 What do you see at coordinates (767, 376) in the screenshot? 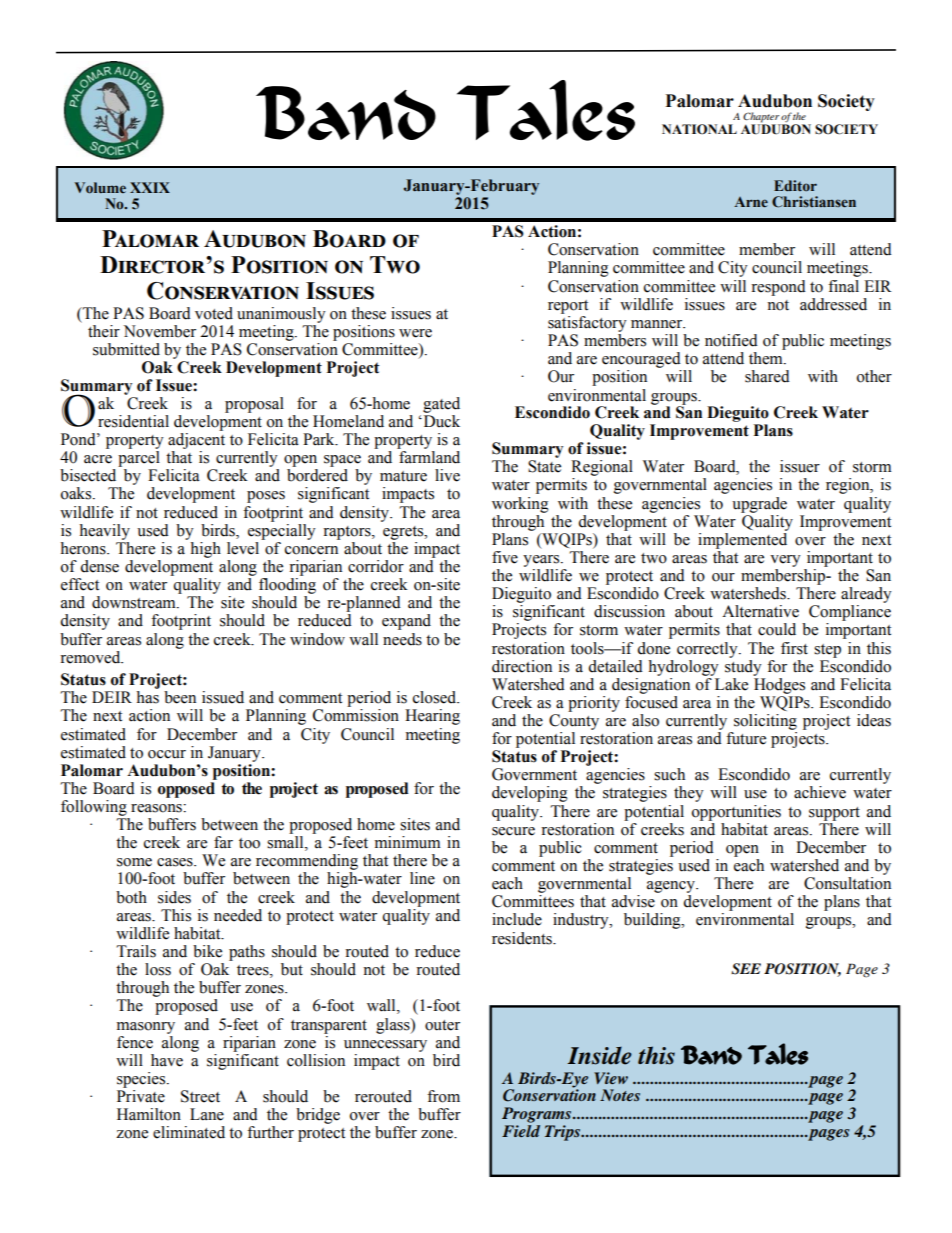
I see `shared` at bounding box center [767, 376].
